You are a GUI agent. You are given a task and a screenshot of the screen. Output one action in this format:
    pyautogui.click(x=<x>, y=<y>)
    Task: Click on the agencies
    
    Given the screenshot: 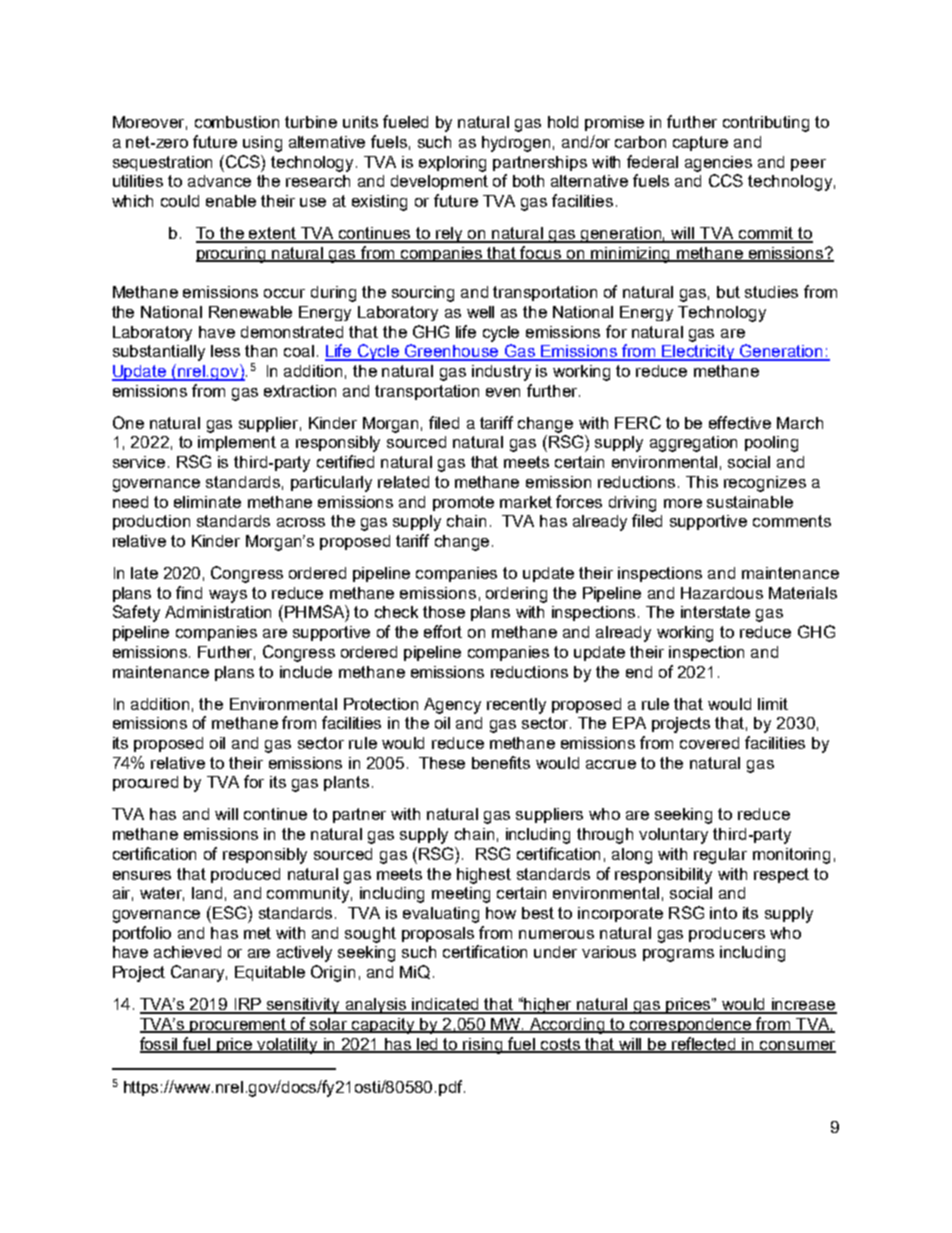 What is the action you would take?
    pyautogui.click(x=718, y=164)
